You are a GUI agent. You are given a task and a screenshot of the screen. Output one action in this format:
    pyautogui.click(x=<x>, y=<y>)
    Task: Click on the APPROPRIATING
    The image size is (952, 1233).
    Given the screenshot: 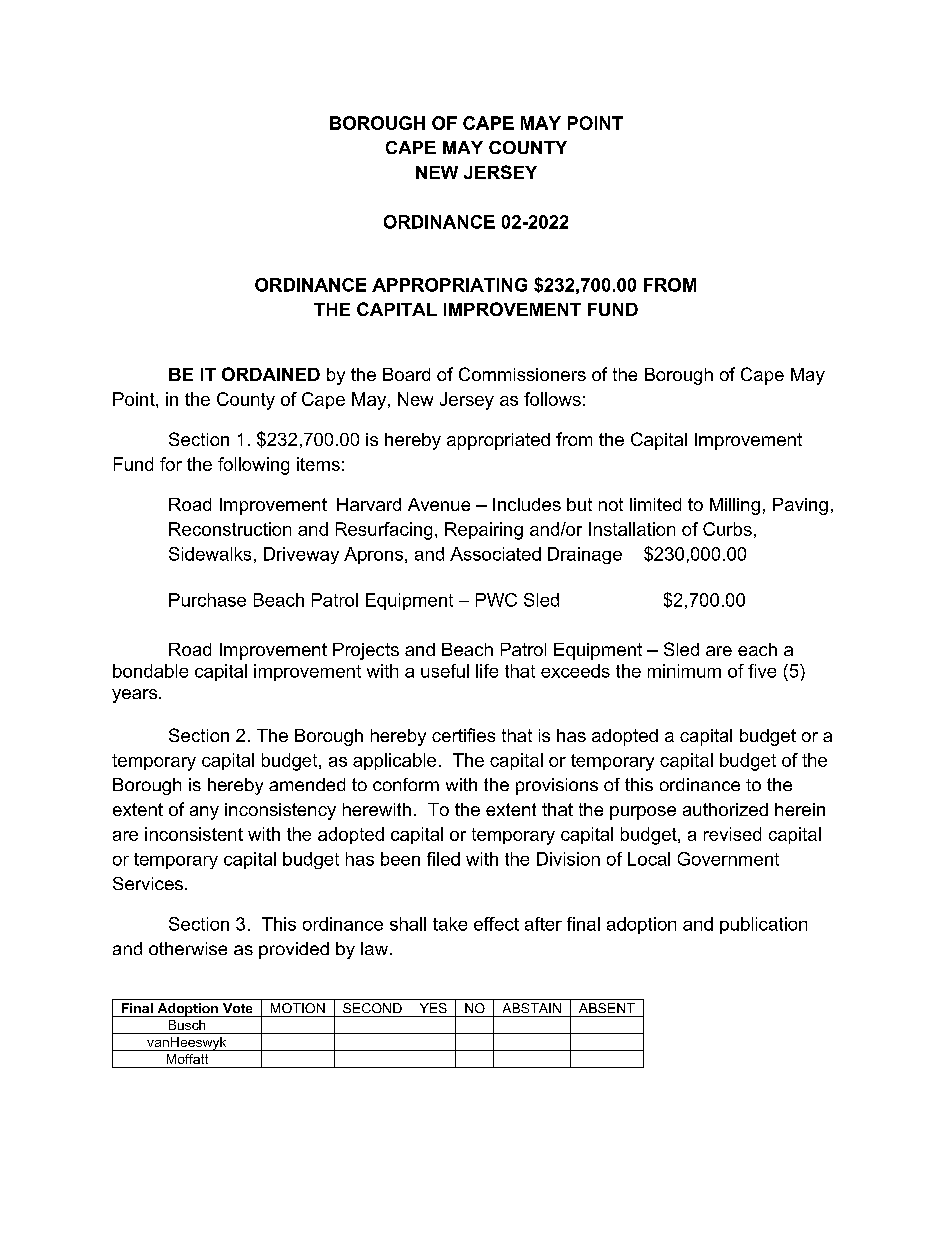 What is the action you would take?
    pyautogui.click(x=449, y=285)
